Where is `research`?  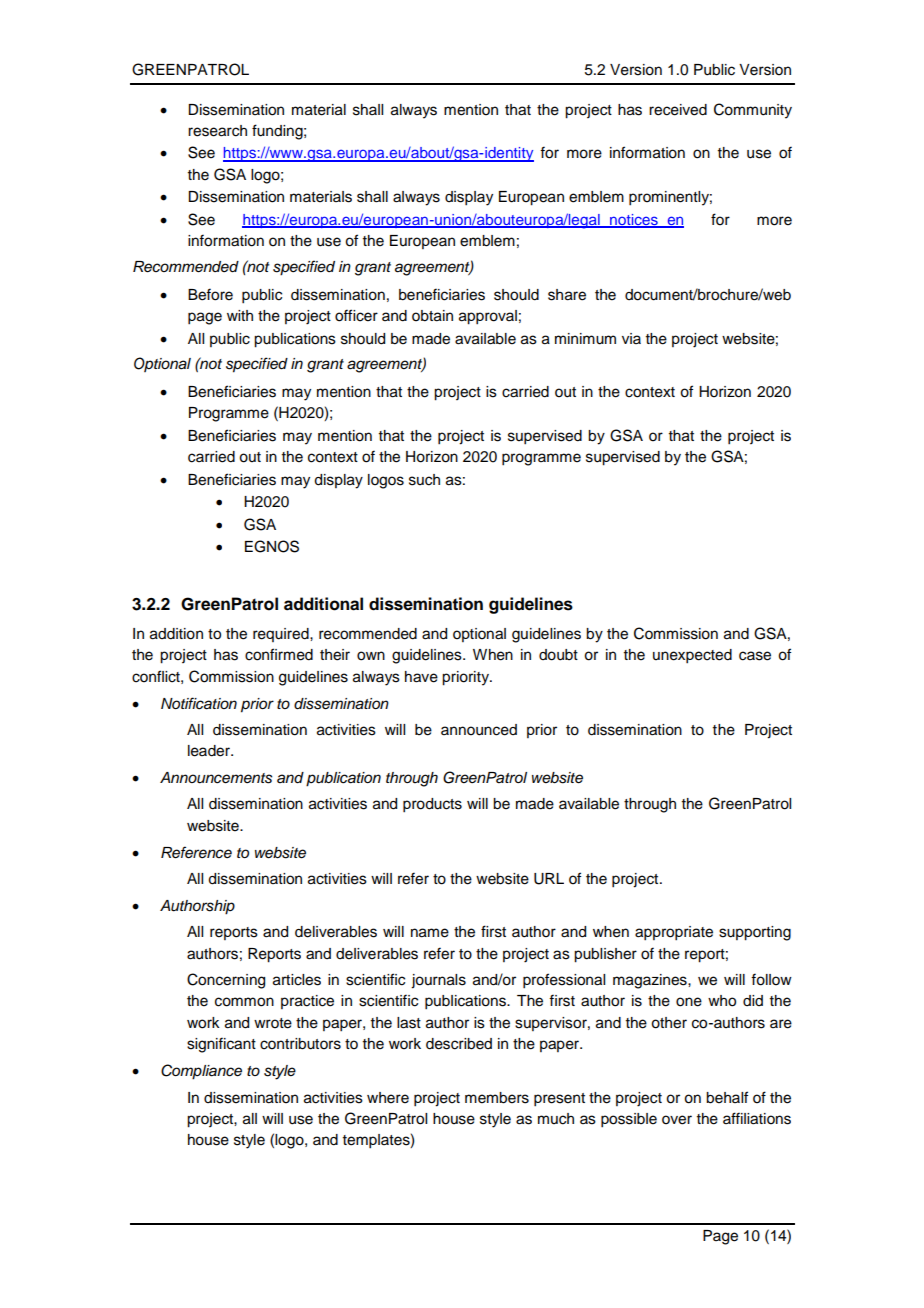 research is located at coordinates (217, 131).
